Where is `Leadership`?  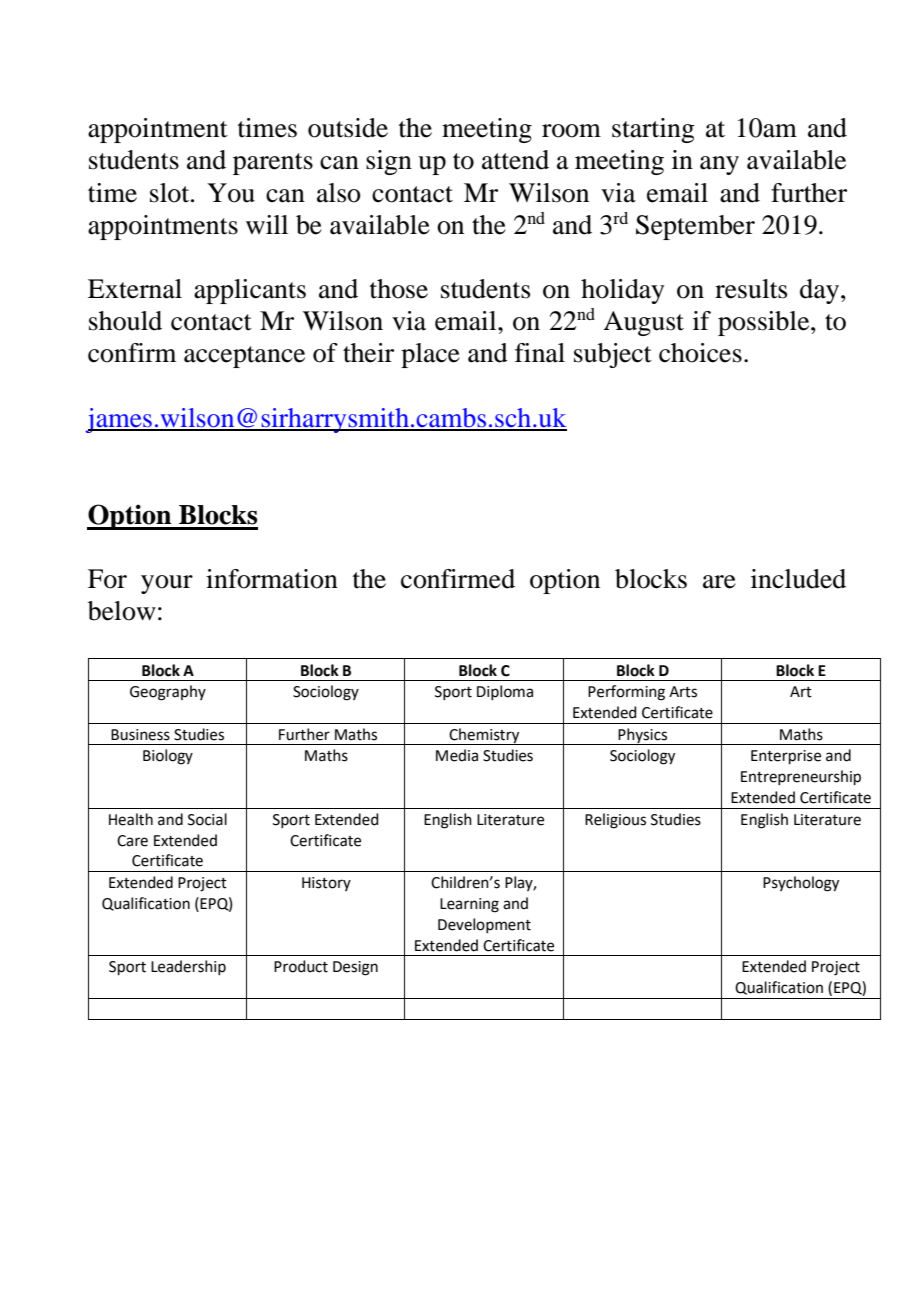
Leadership is located at coordinates (188, 967).
